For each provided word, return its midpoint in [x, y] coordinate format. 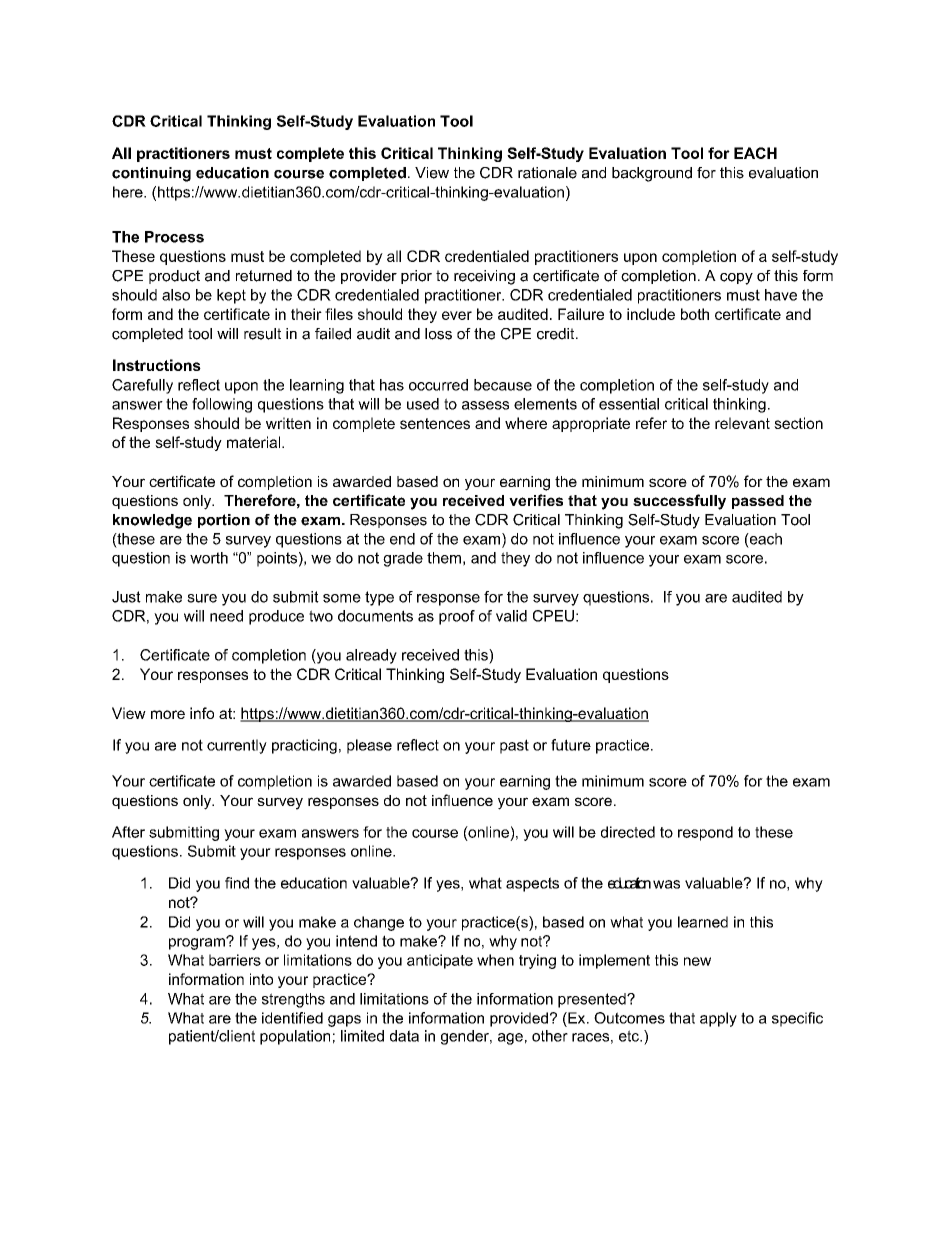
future [571, 745]
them [444, 558]
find [237, 883]
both [695, 314]
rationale [547, 173]
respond [705, 833]
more [168, 714]
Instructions [157, 365]
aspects [532, 884]
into [261, 979]
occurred [438, 385]
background [652, 174]
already [371, 656]
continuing [151, 174]
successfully [679, 502]
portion [224, 521]
